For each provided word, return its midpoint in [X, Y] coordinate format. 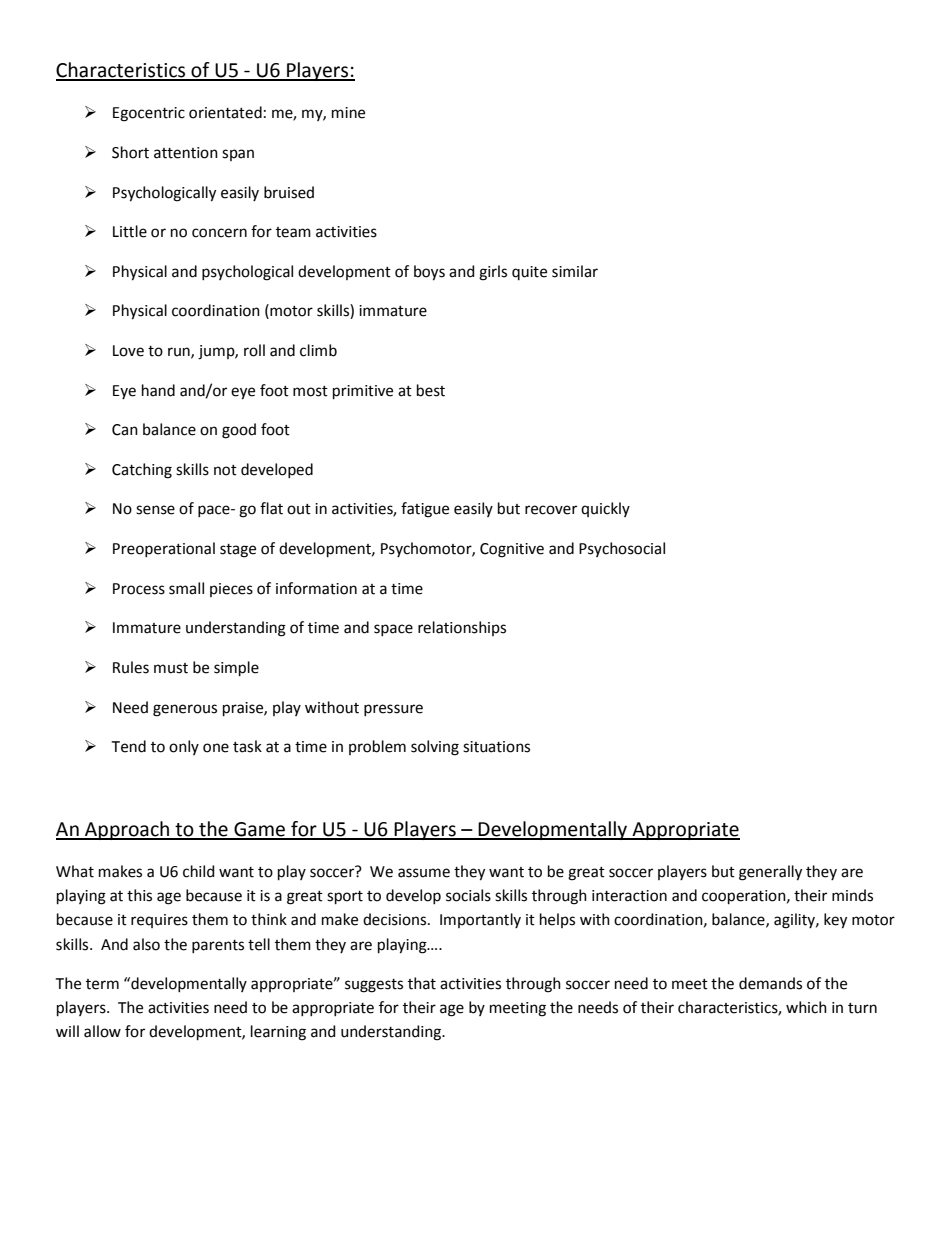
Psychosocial [622, 549]
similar [575, 271]
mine [348, 113]
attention [186, 153]
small [186, 588]
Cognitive [512, 550]
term [102, 984]
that [422, 983]
